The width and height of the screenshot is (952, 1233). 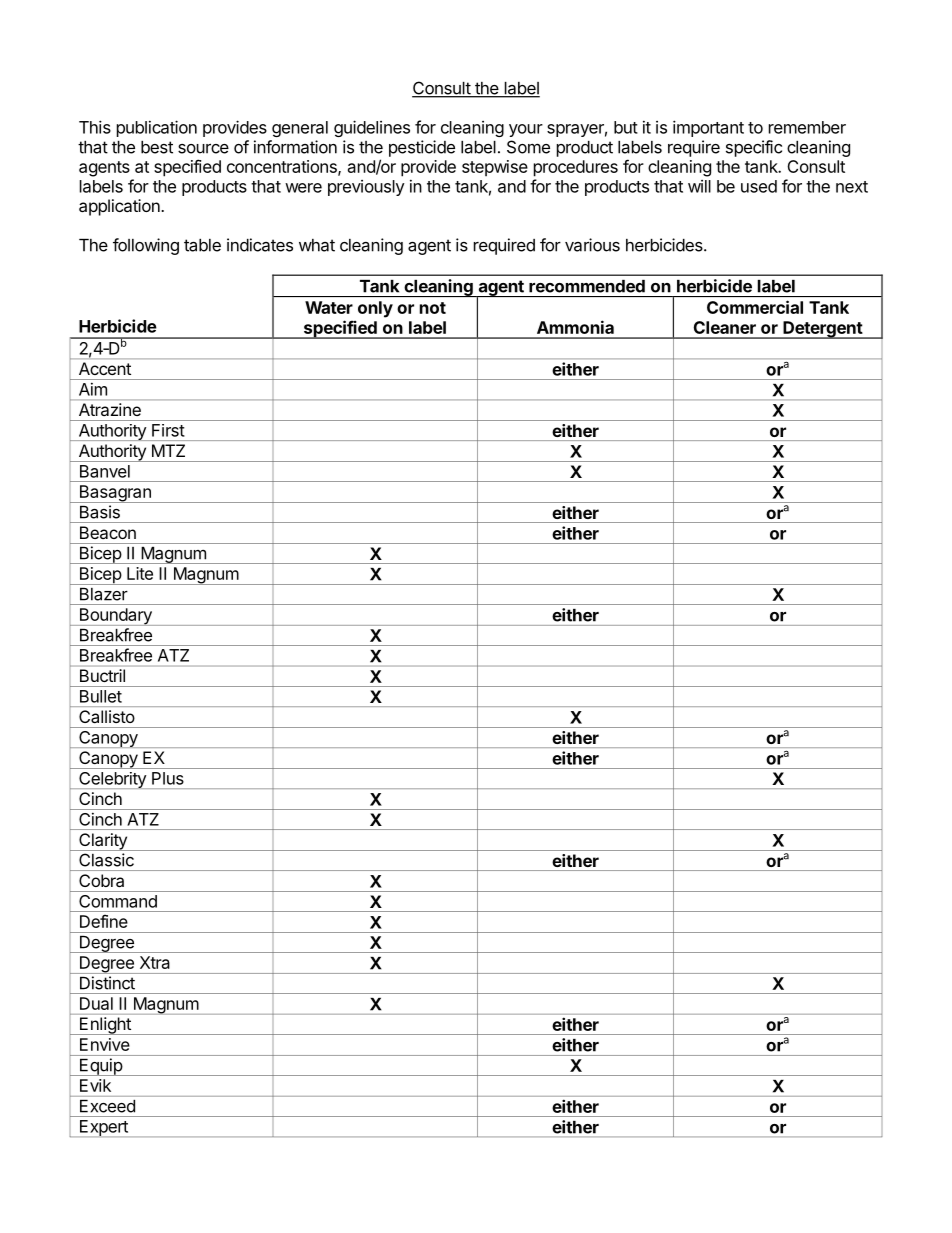 What do you see at coordinates (168, 778) in the screenshot?
I see `Plus` at bounding box center [168, 778].
